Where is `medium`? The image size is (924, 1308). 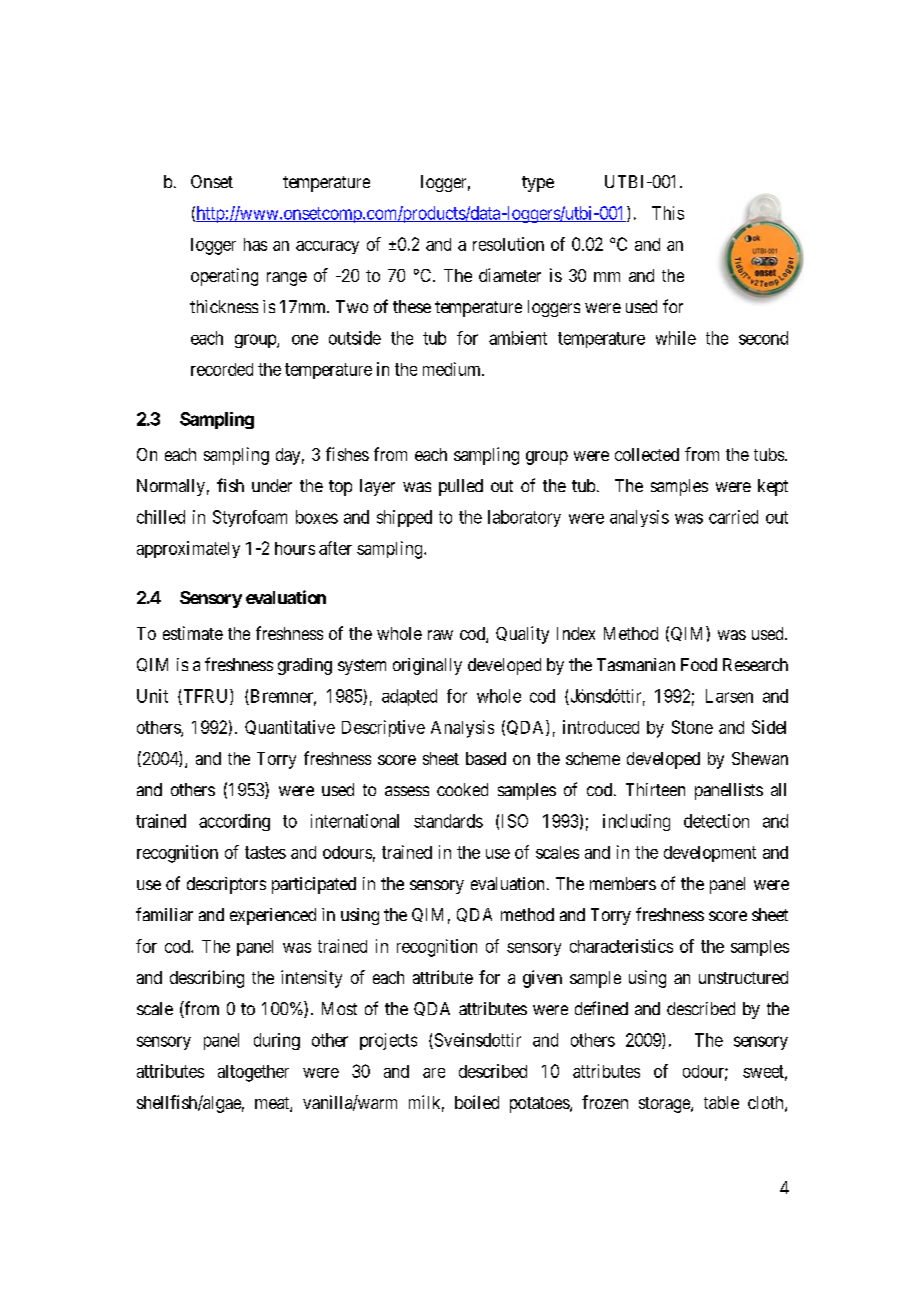
medium is located at coordinates (453, 369).
